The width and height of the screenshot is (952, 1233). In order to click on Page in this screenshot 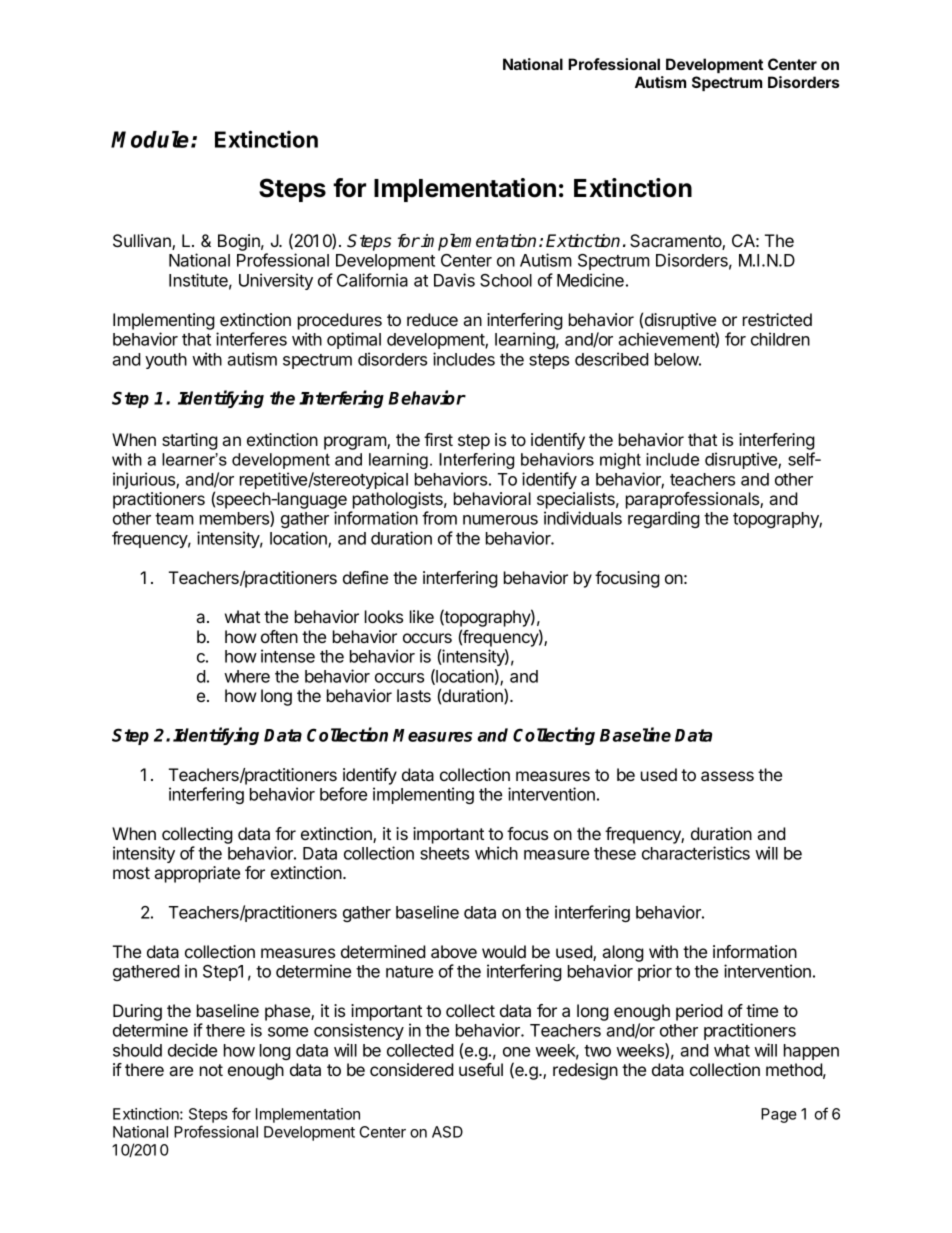, I will do `click(779, 1115)`.
